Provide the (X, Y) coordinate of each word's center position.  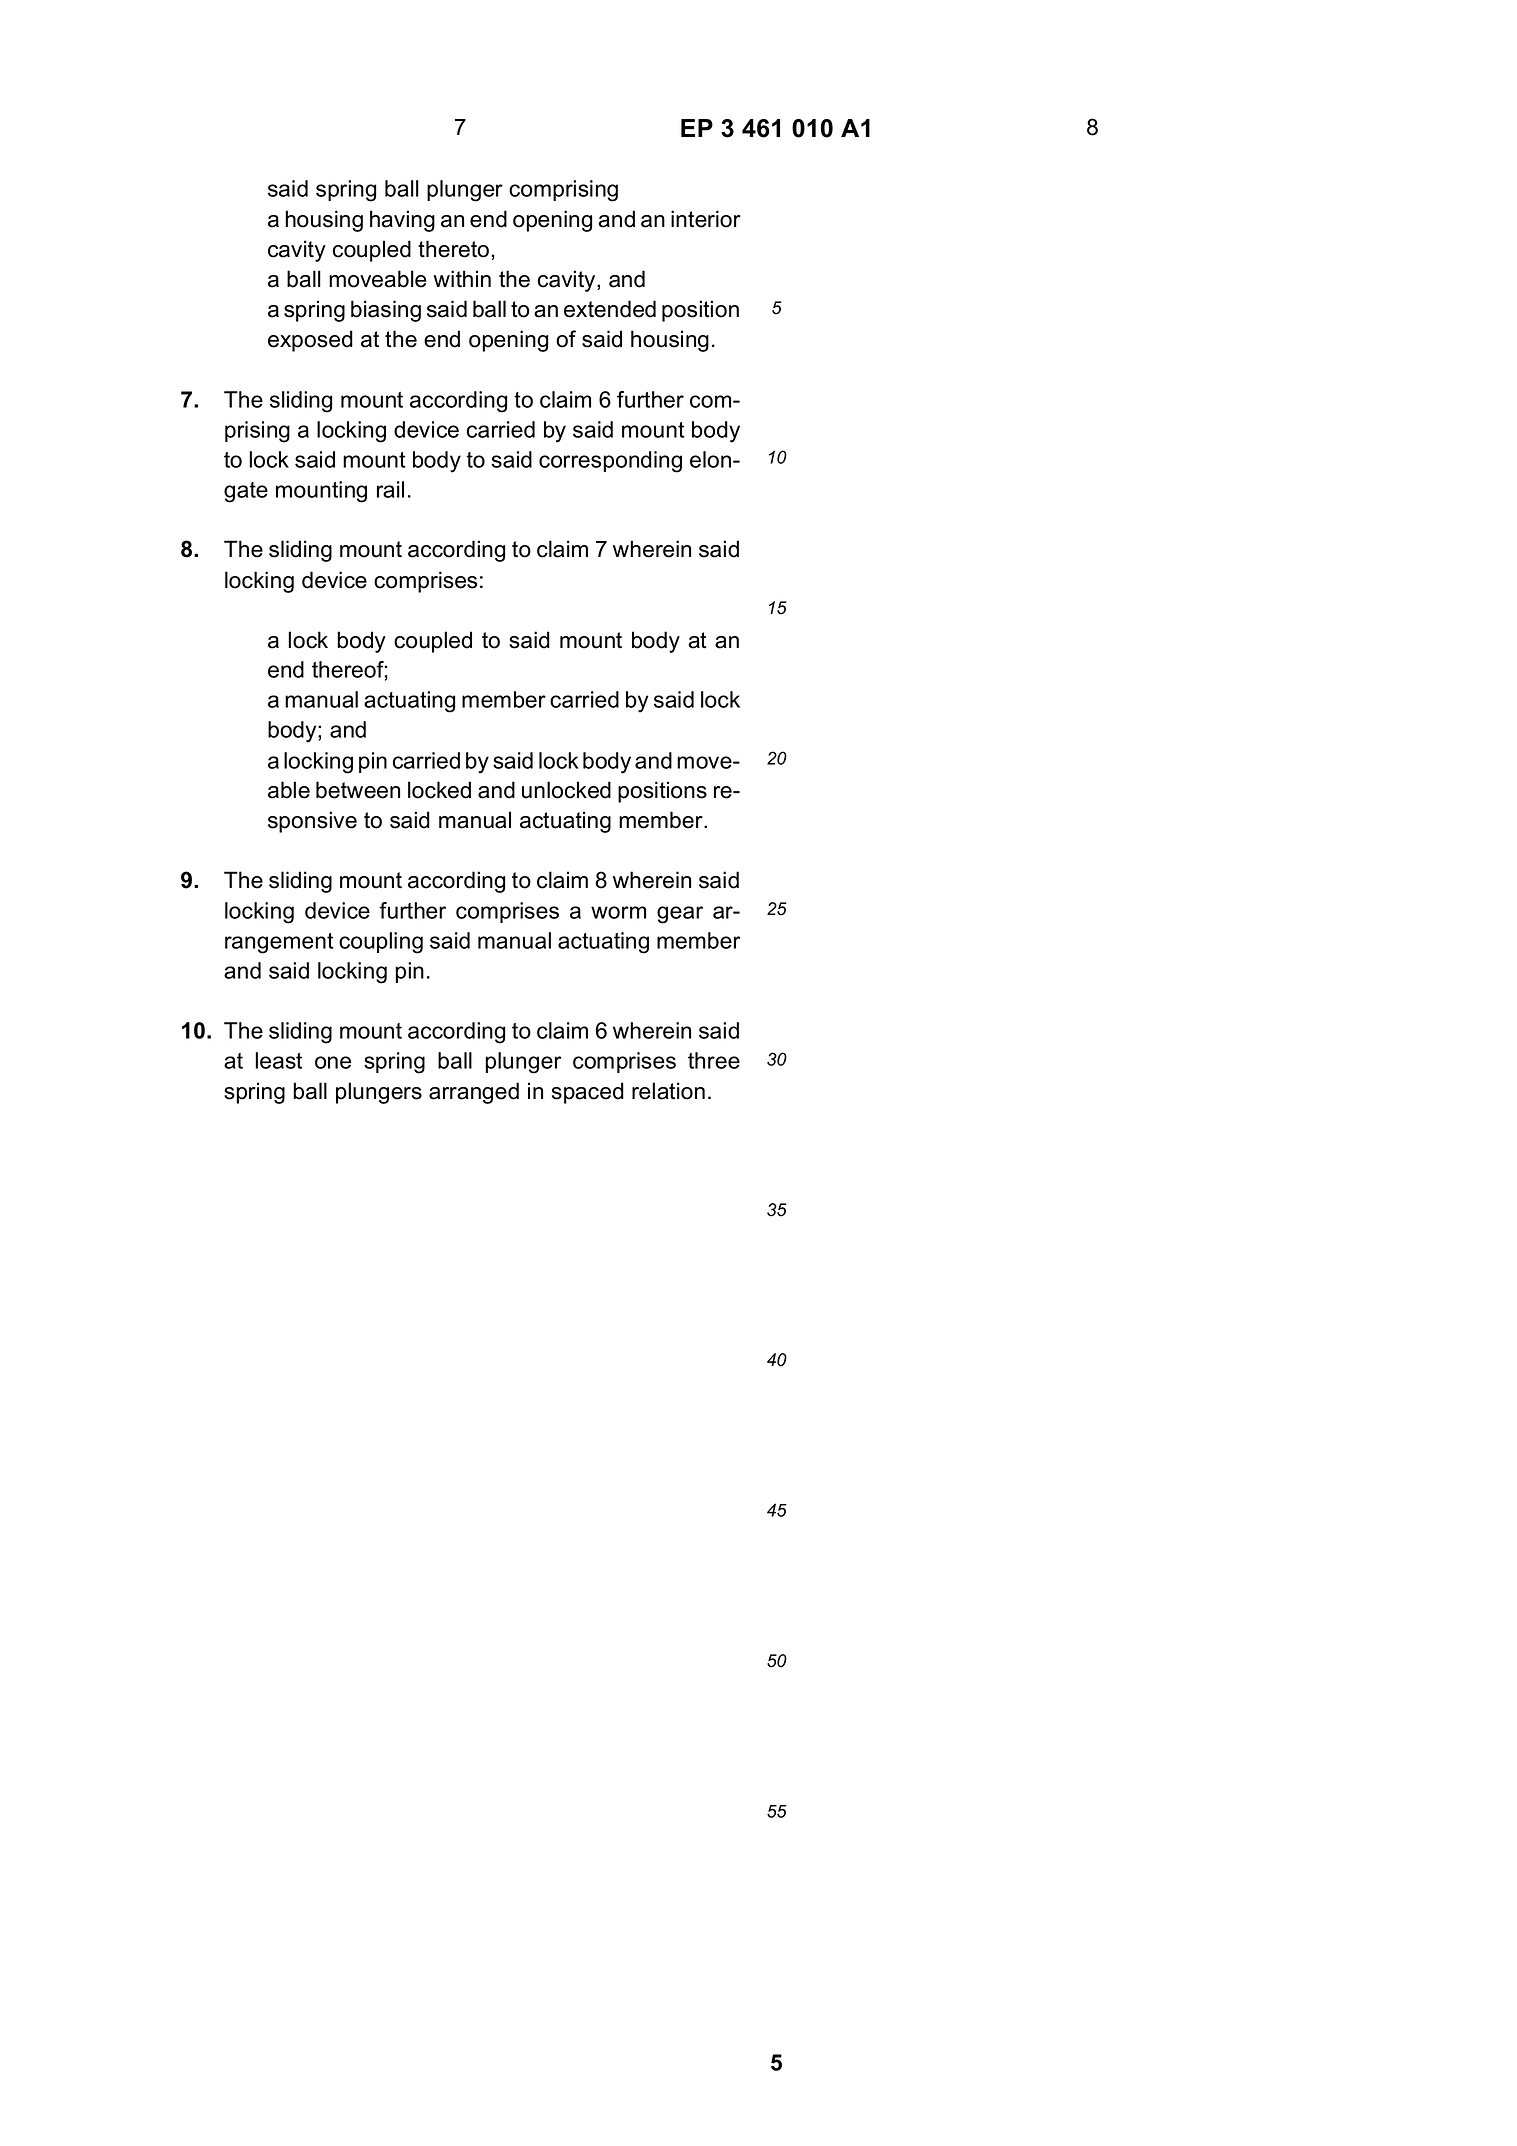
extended (610, 309)
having (402, 221)
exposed (310, 341)
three (714, 1060)
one (333, 1062)
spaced (588, 1093)
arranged (474, 1093)
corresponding (610, 462)
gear (680, 915)
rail (390, 489)
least (278, 1060)
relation (668, 1091)
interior (706, 219)
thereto (453, 249)
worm (618, 912)
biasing (386, 311)
